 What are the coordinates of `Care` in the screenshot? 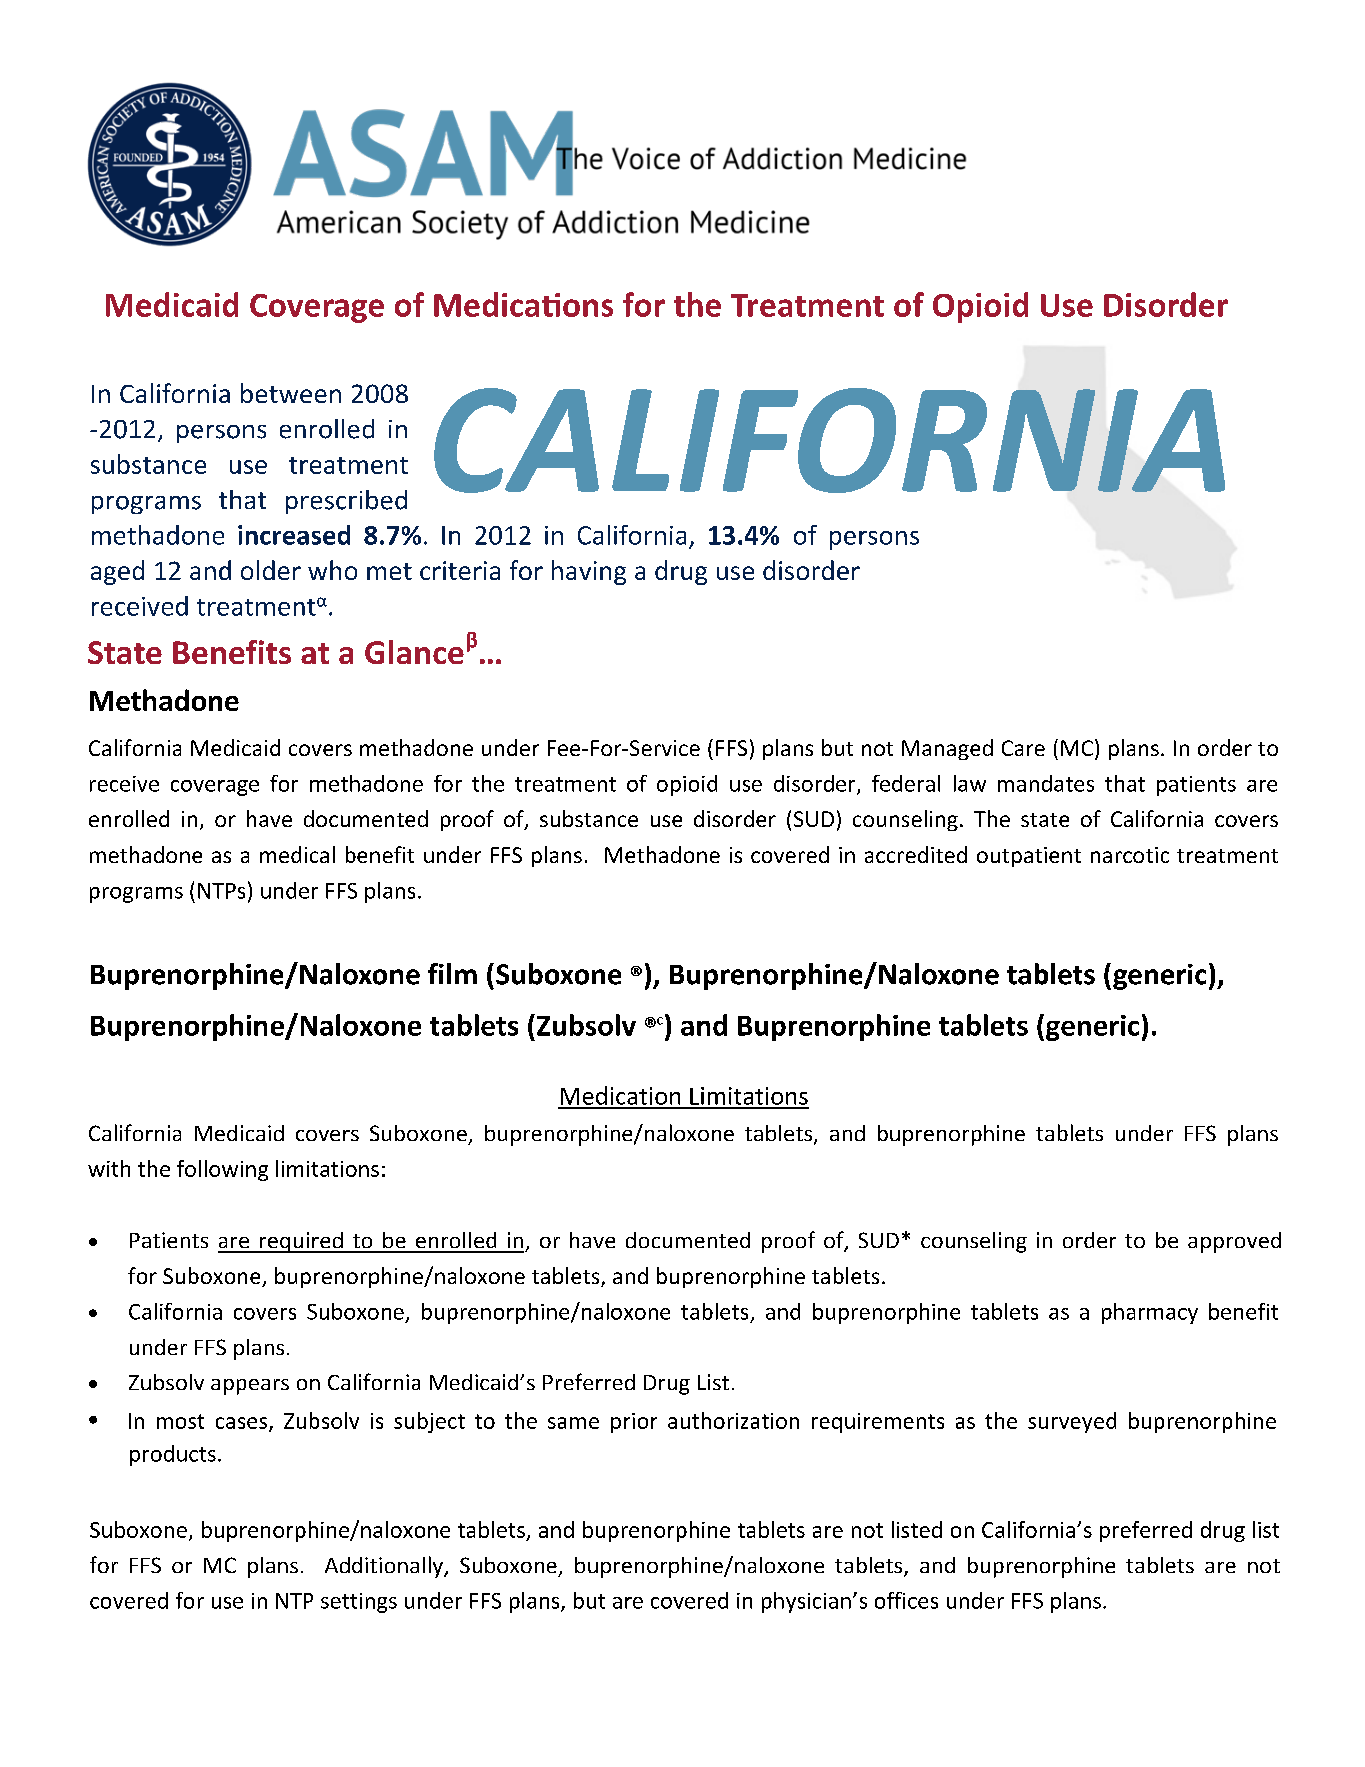 It's located at (1023, 748).
